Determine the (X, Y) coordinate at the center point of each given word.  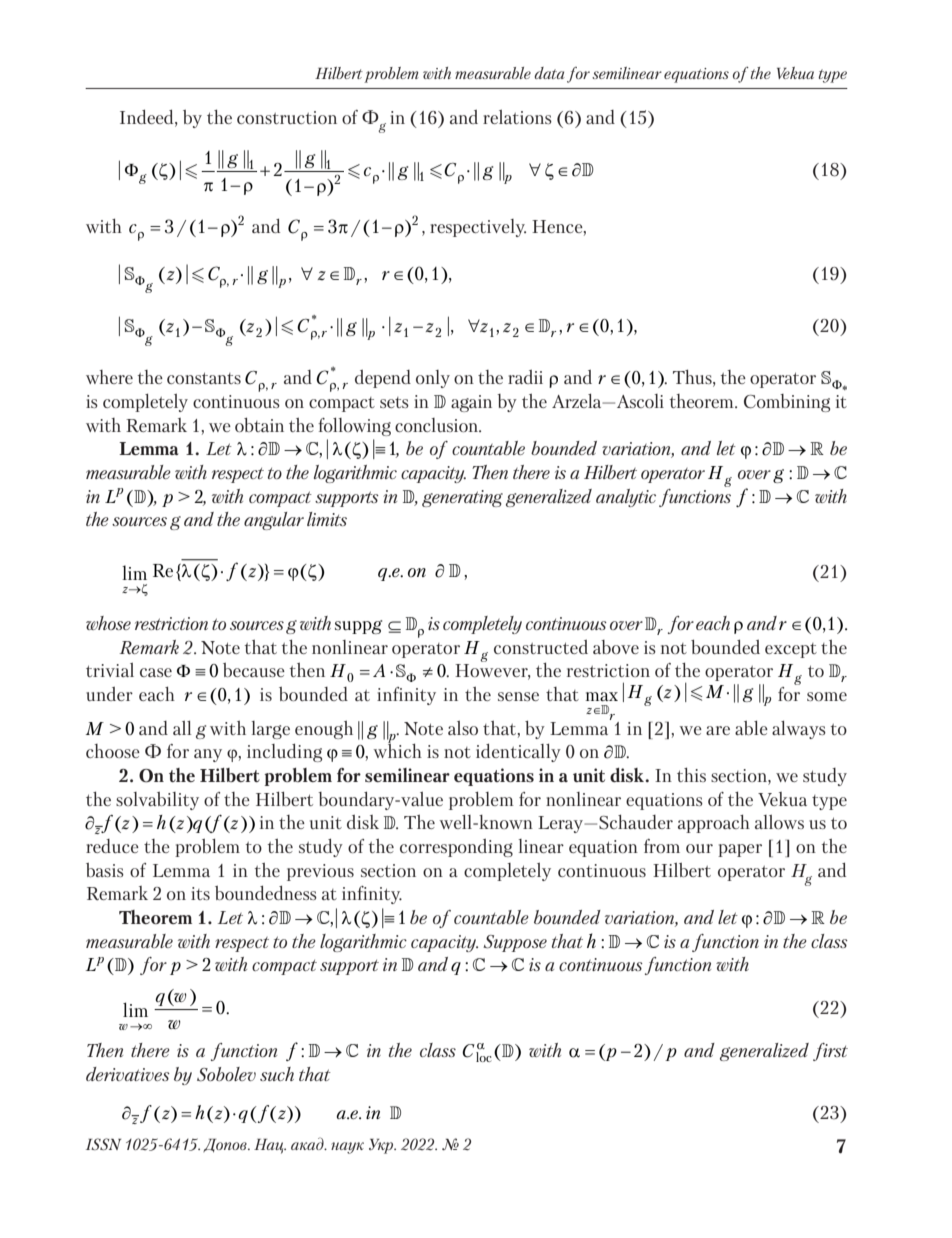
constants (204, 378)
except (791, 650)
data (549, 73)
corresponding (456, 848)
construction (287, 117)
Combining (787, 403)
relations (517, 117)
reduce (112, 846)
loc (484, 1057)
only (433, 379)
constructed (541, 647)
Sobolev (226, 1074)
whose (108, 623)
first (830, 1052)
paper (740, 850)
